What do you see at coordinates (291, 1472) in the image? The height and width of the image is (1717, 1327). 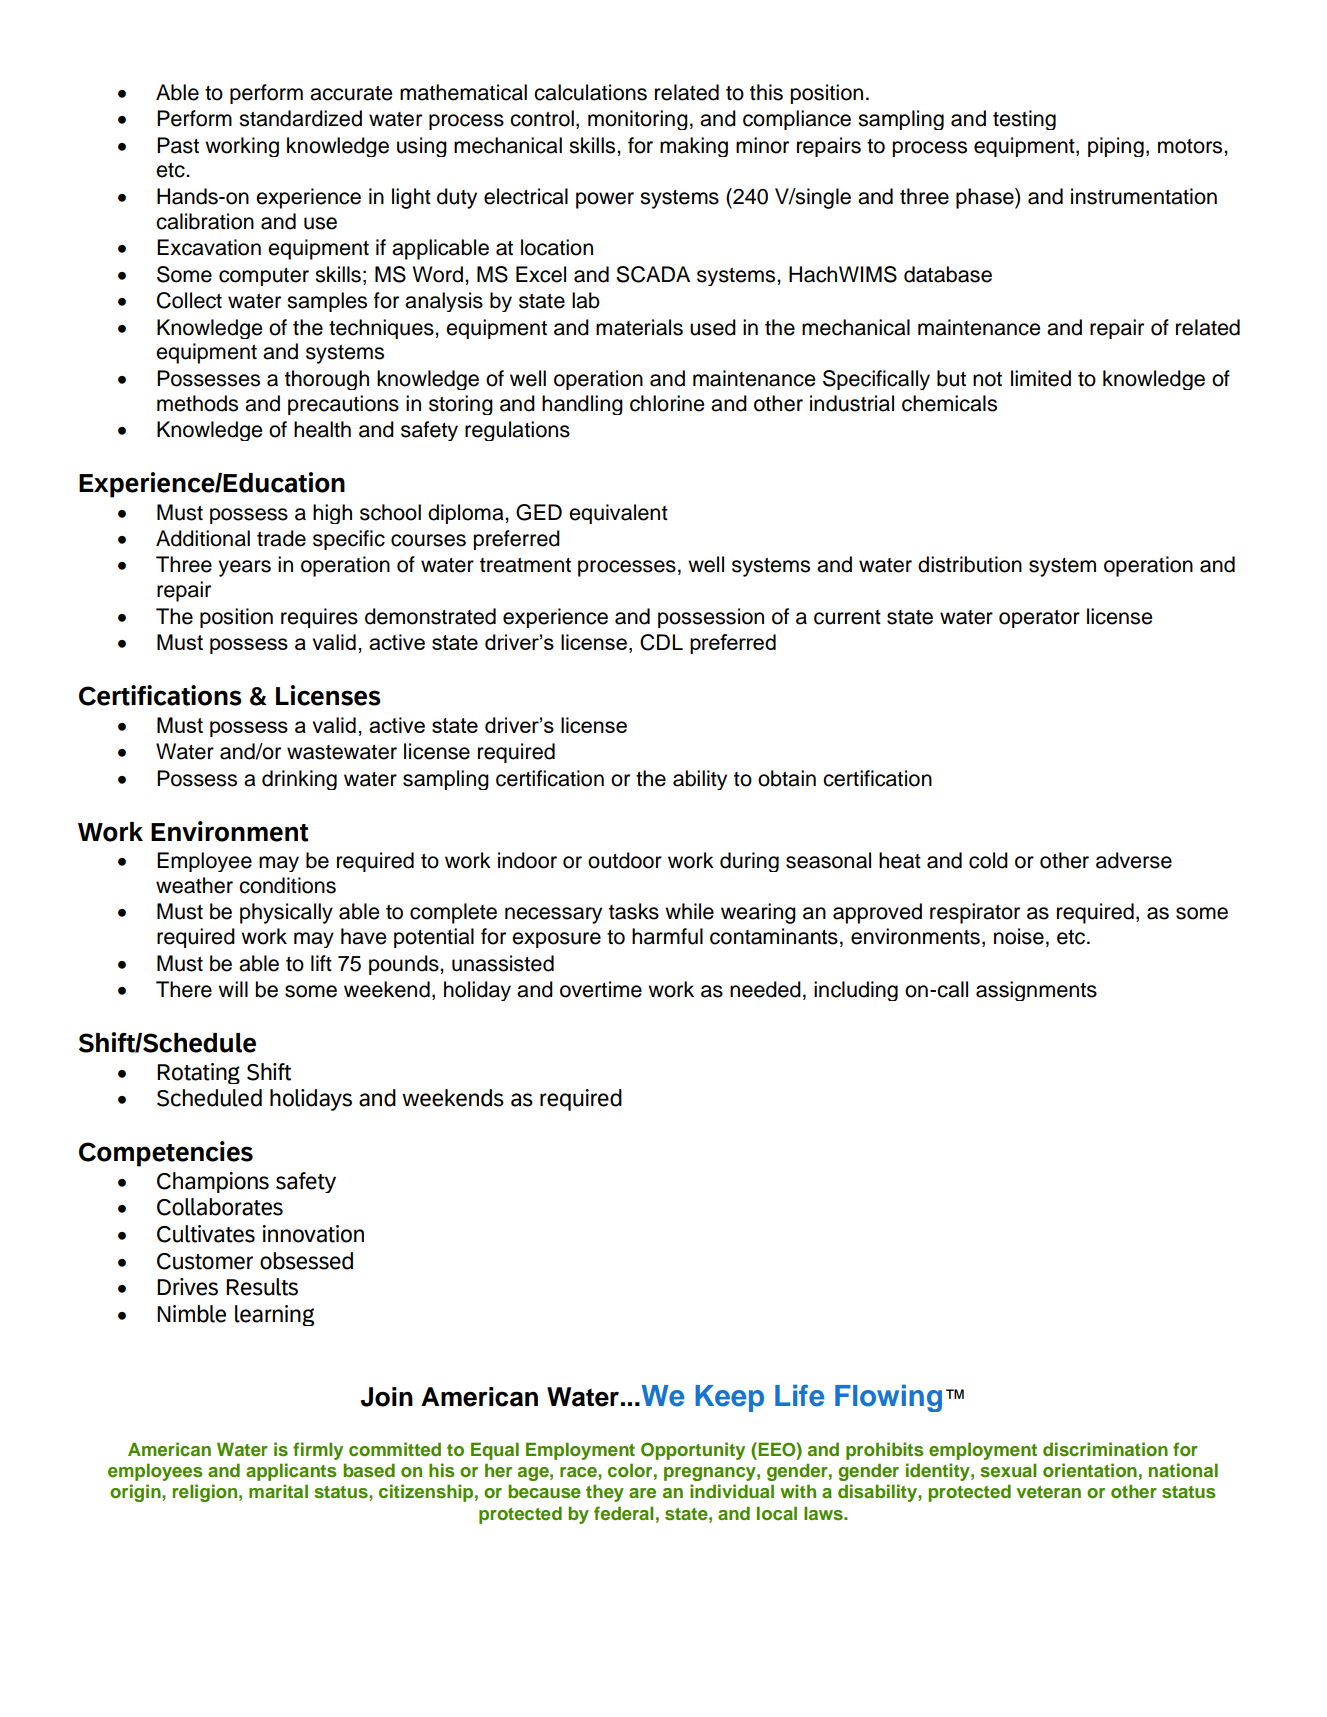 I see `applicants` at bounding box center [291, 1472].
